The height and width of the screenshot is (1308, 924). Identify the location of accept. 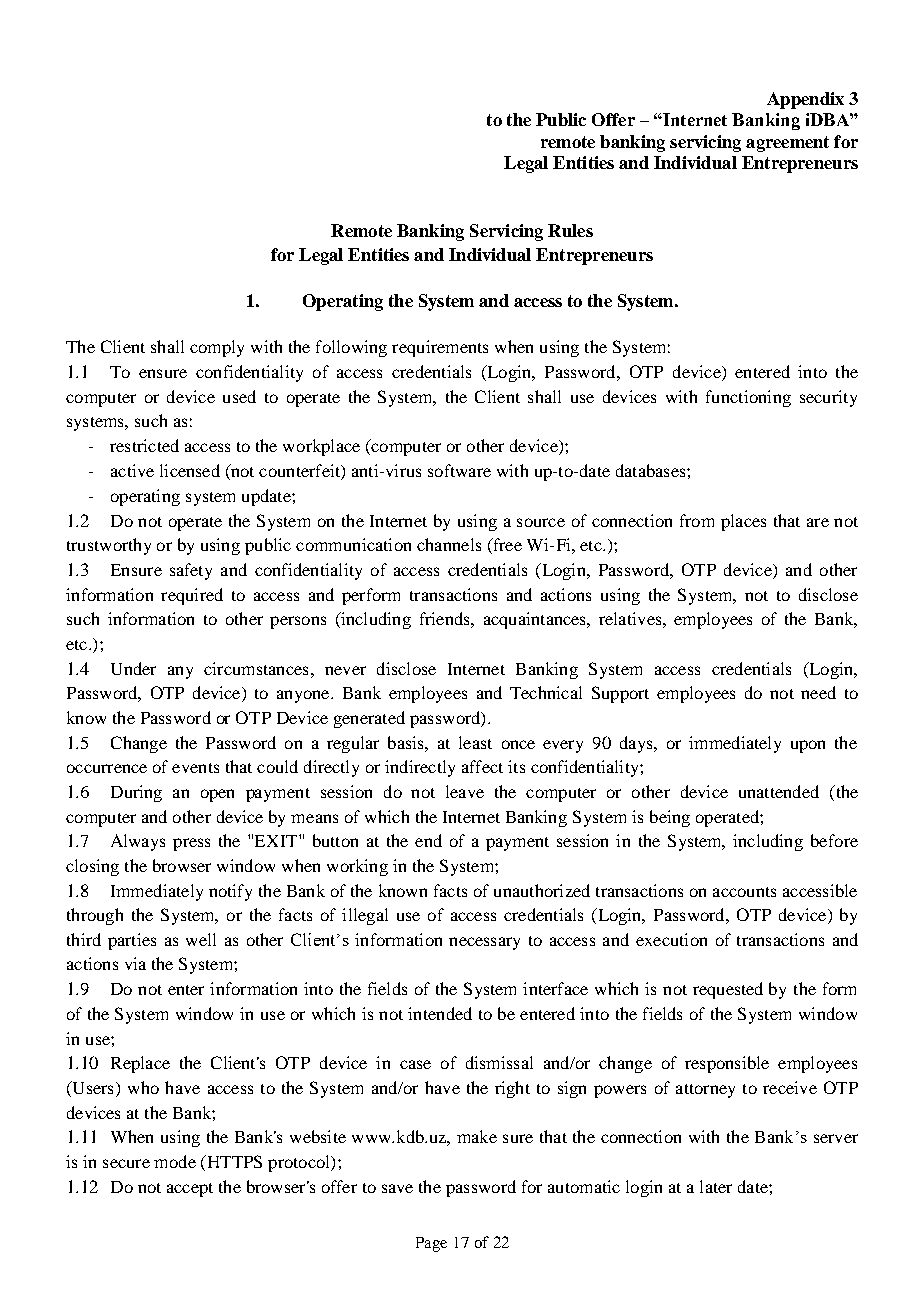
(190, 1190).
